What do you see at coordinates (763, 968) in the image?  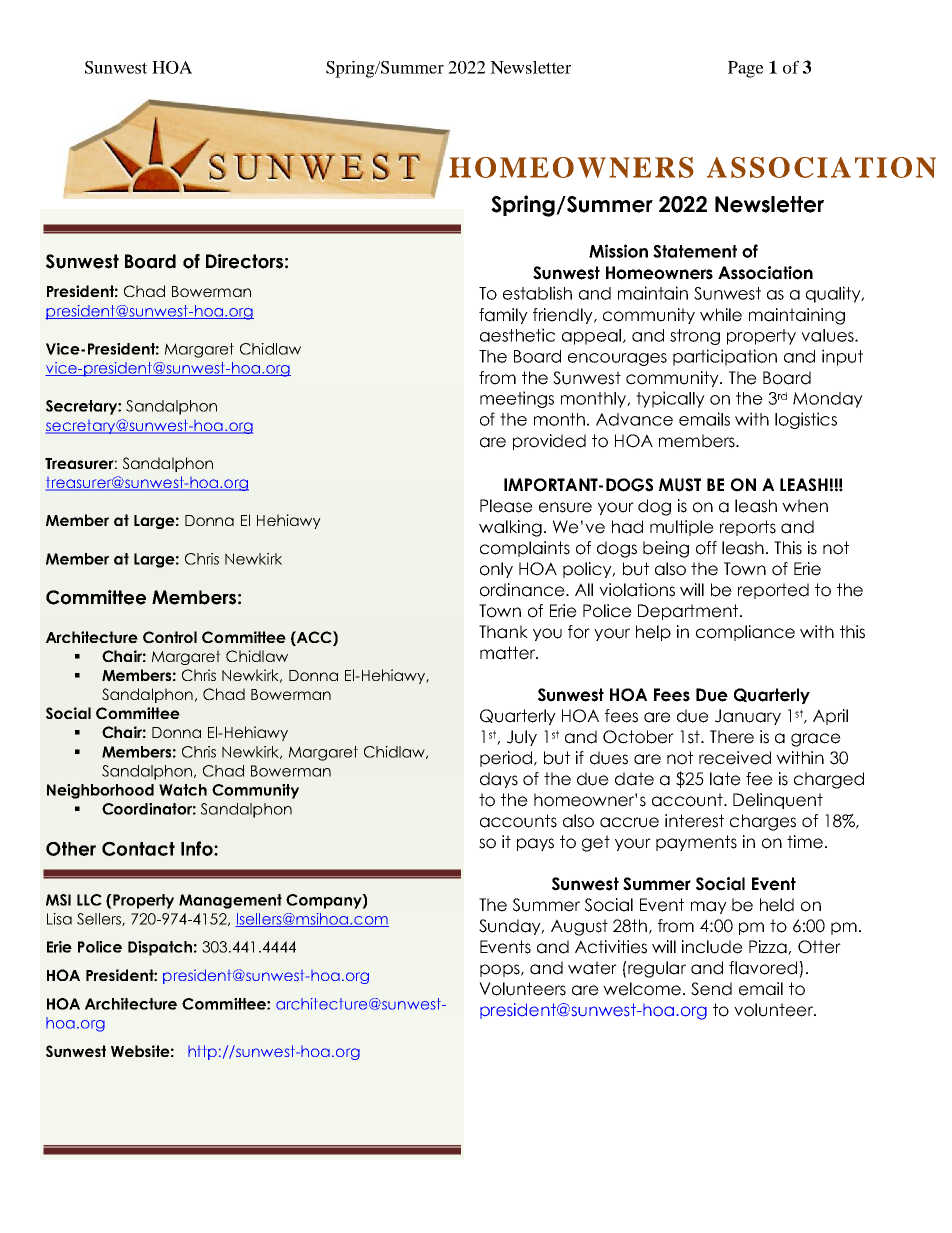 I see `flavored` at bounding box center [763, 968].
